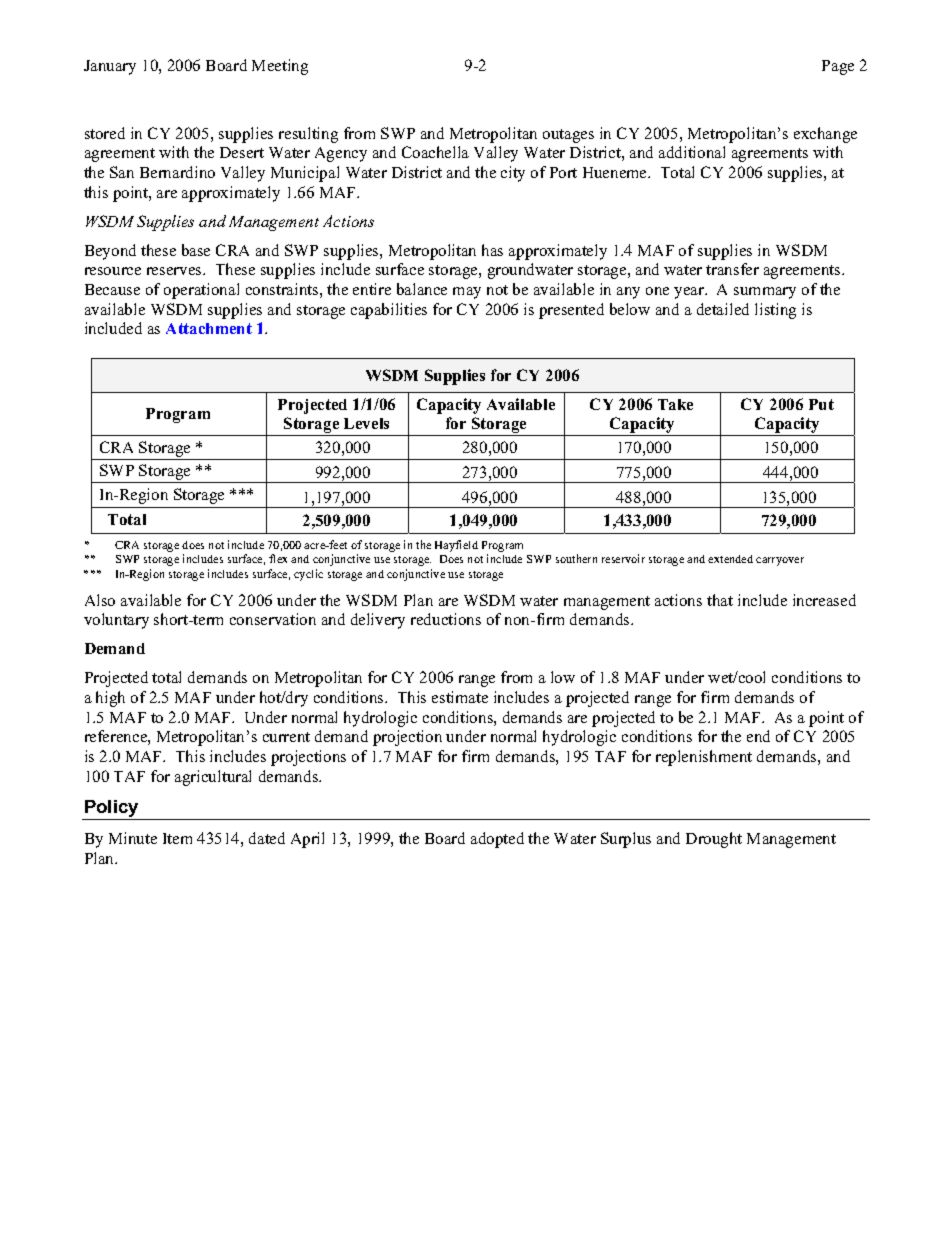 This screenshot has width=952, height=1233. What do you see at coordinates (177, 838) in the screenshot?
I see `Item` at bounding box center [177, 838].
